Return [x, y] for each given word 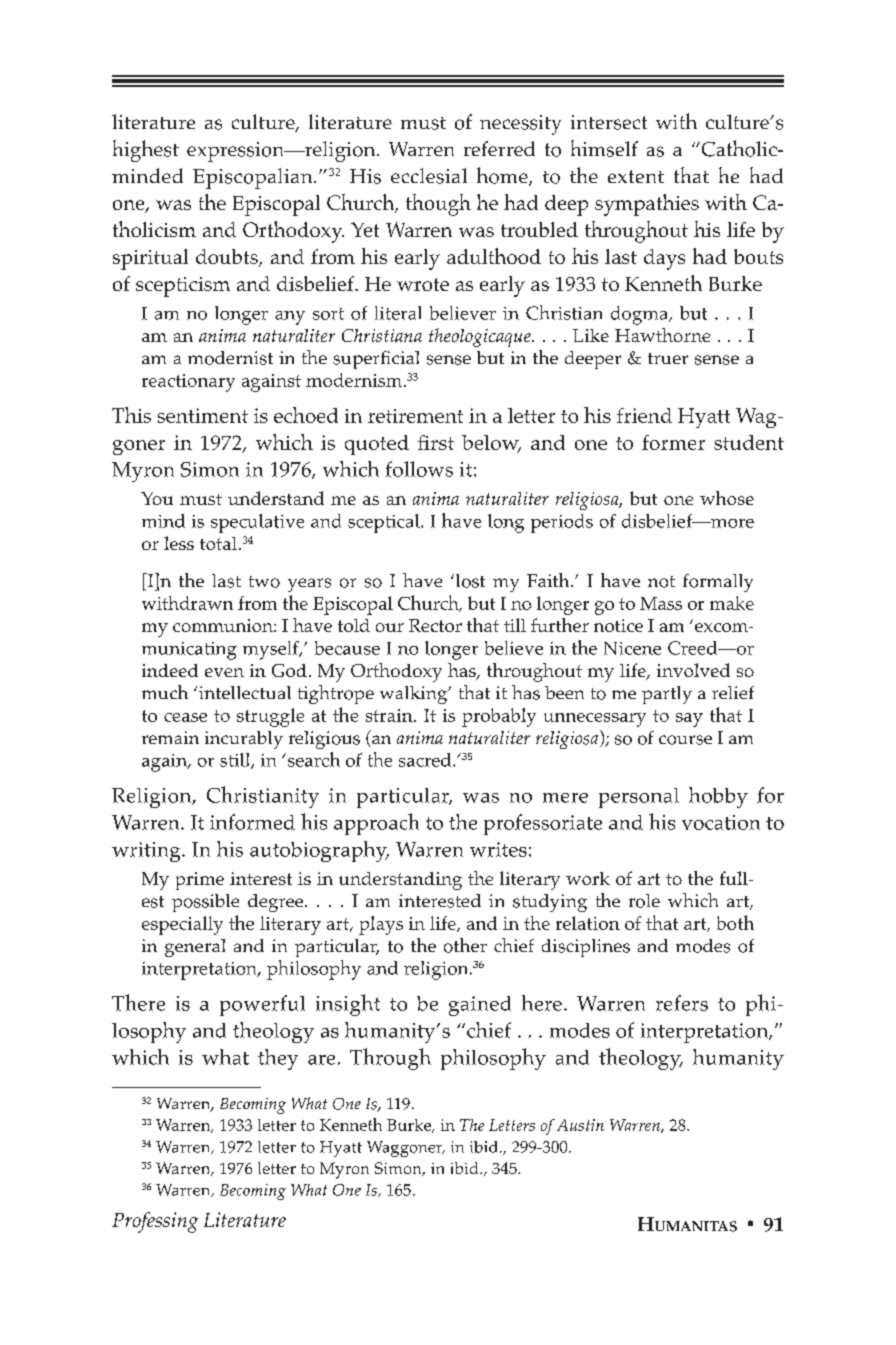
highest [146, 151]
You [157, 498]
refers [682, 1003]
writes [498, 849]
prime [200, 881]
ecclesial [429, 176]
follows [419, 469]
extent [636, 176]
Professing [155, 1222]
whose [727, 498]
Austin [580, 1125]
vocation [721, 822]
